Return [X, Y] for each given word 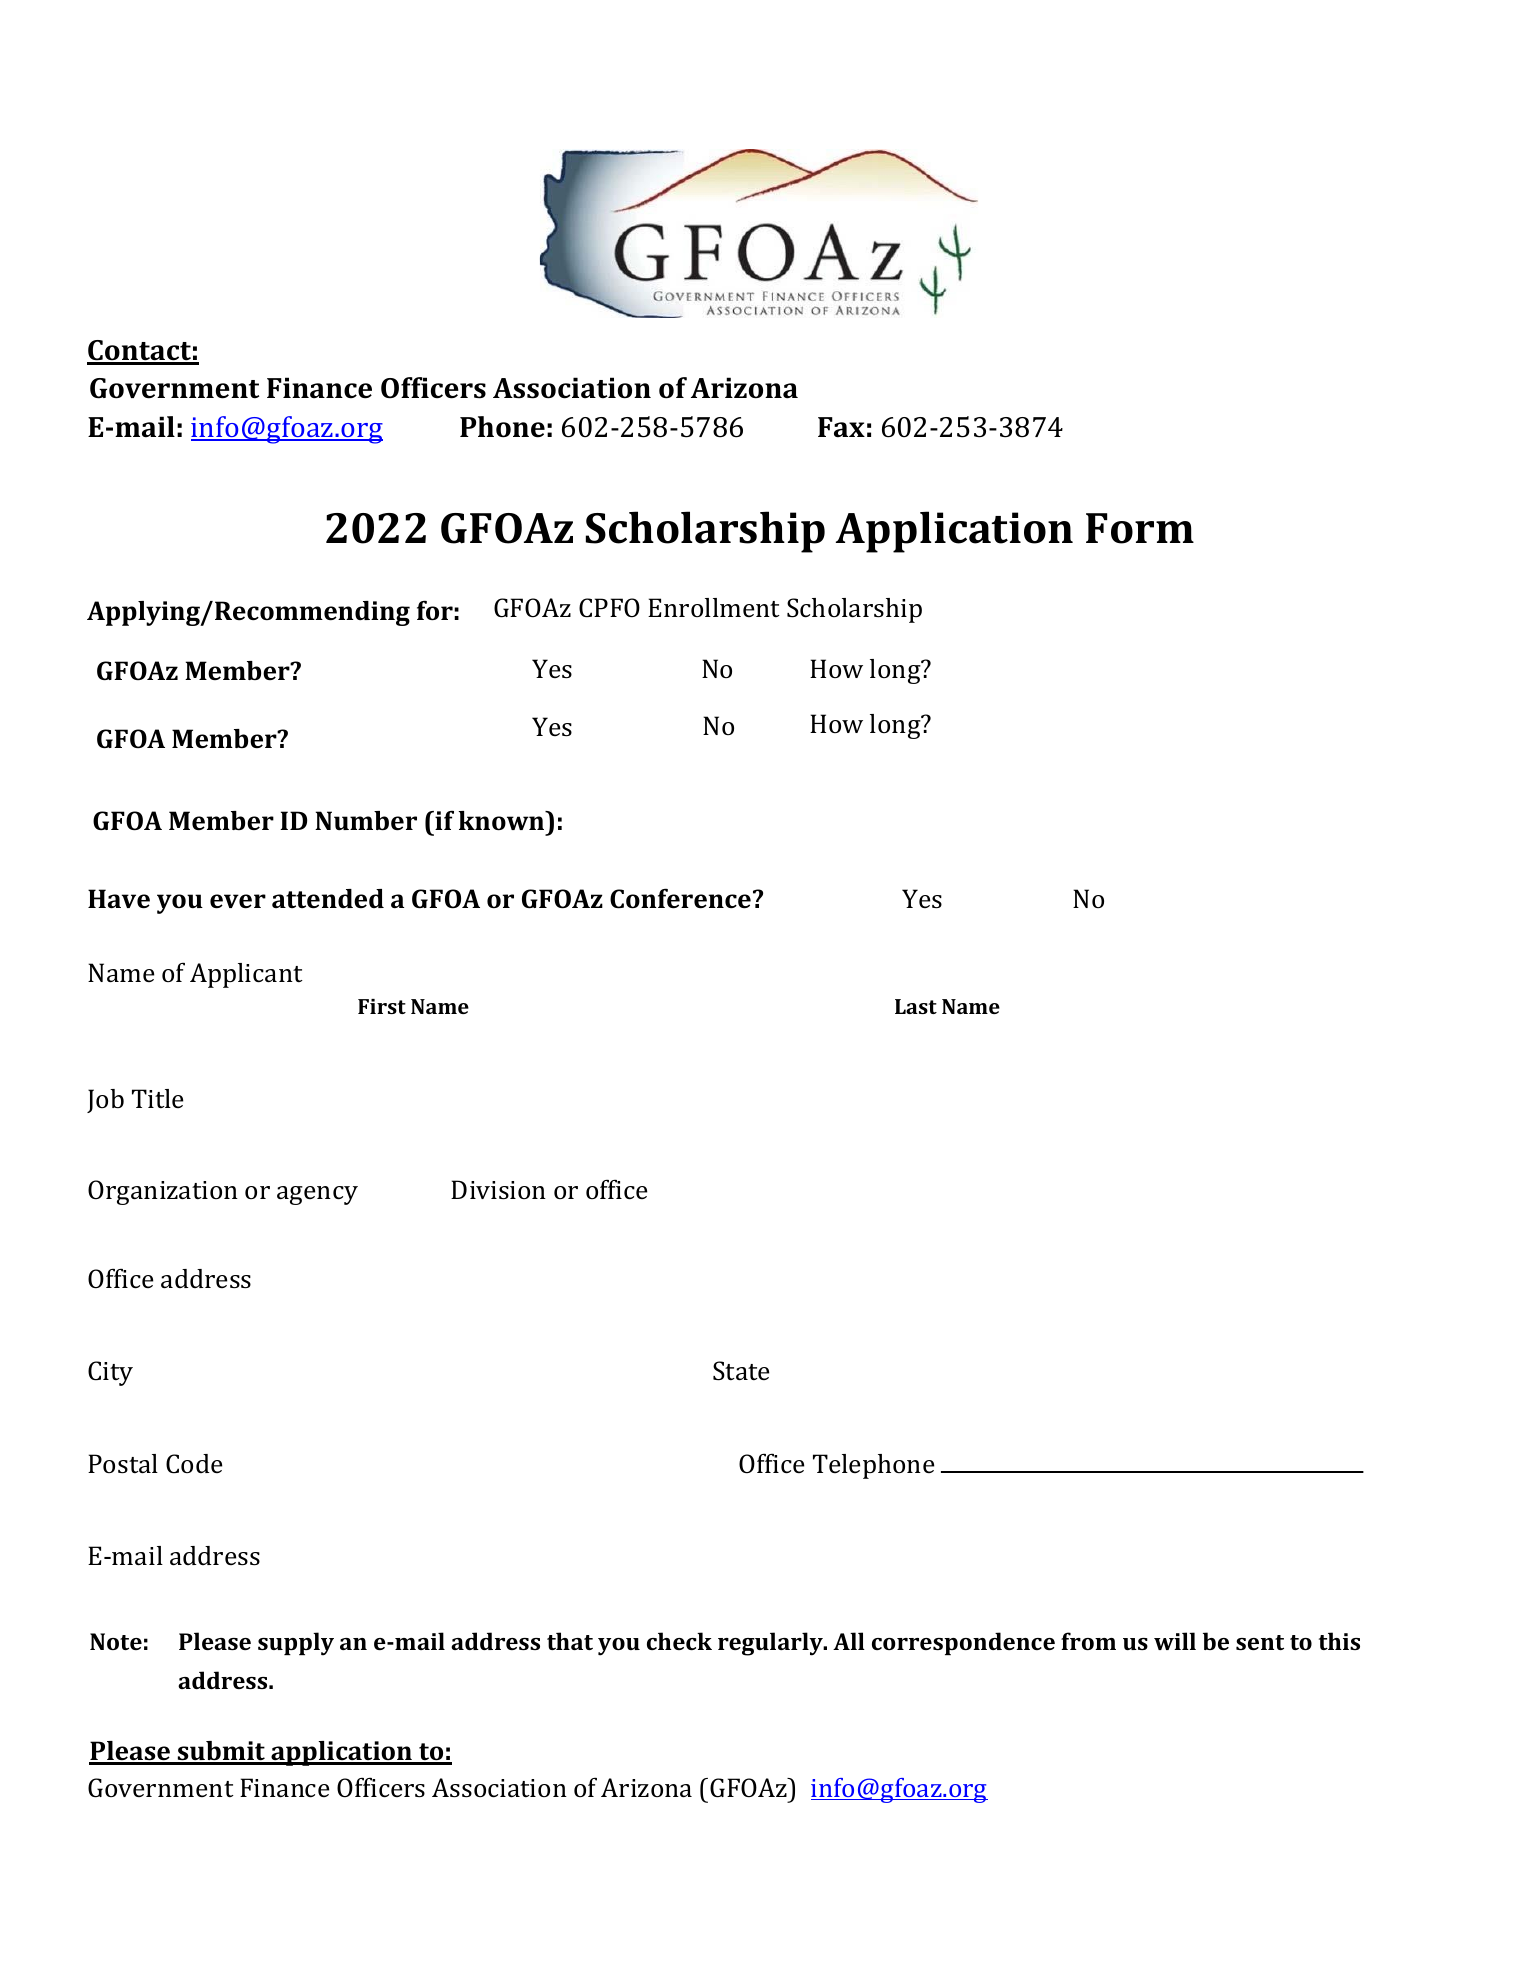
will [1175, 1641]
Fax [841, 427]
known [502, 821]
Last [916, 1006]
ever [238, 901]
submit [221, 1752]
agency [317, 1195]
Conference [680, 898]
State [741, 1371]
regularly [771, 1644]
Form [1140, 528]
